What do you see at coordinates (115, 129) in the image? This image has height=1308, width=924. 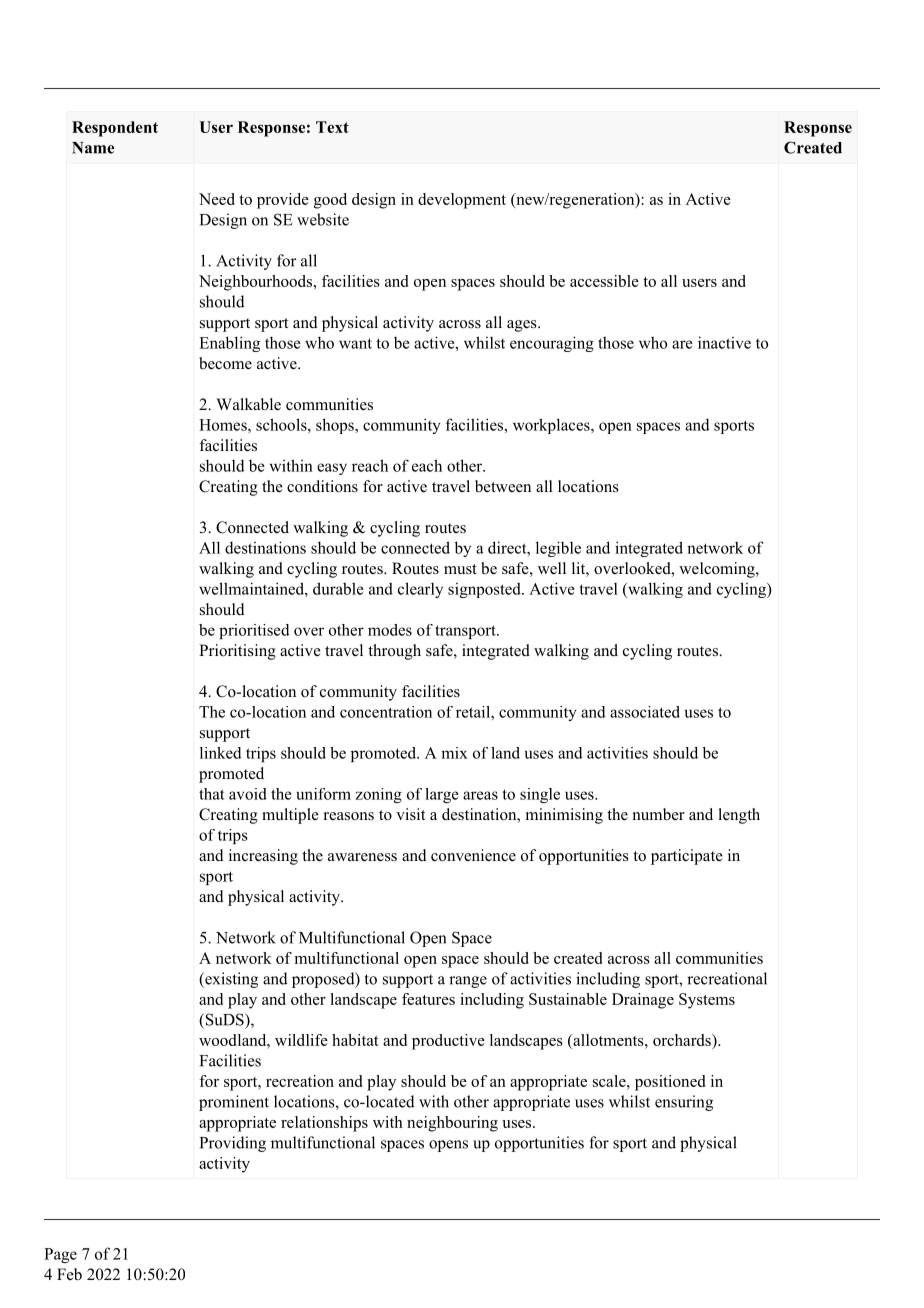 I see `Respondent` at bounding box center [115, 129].
